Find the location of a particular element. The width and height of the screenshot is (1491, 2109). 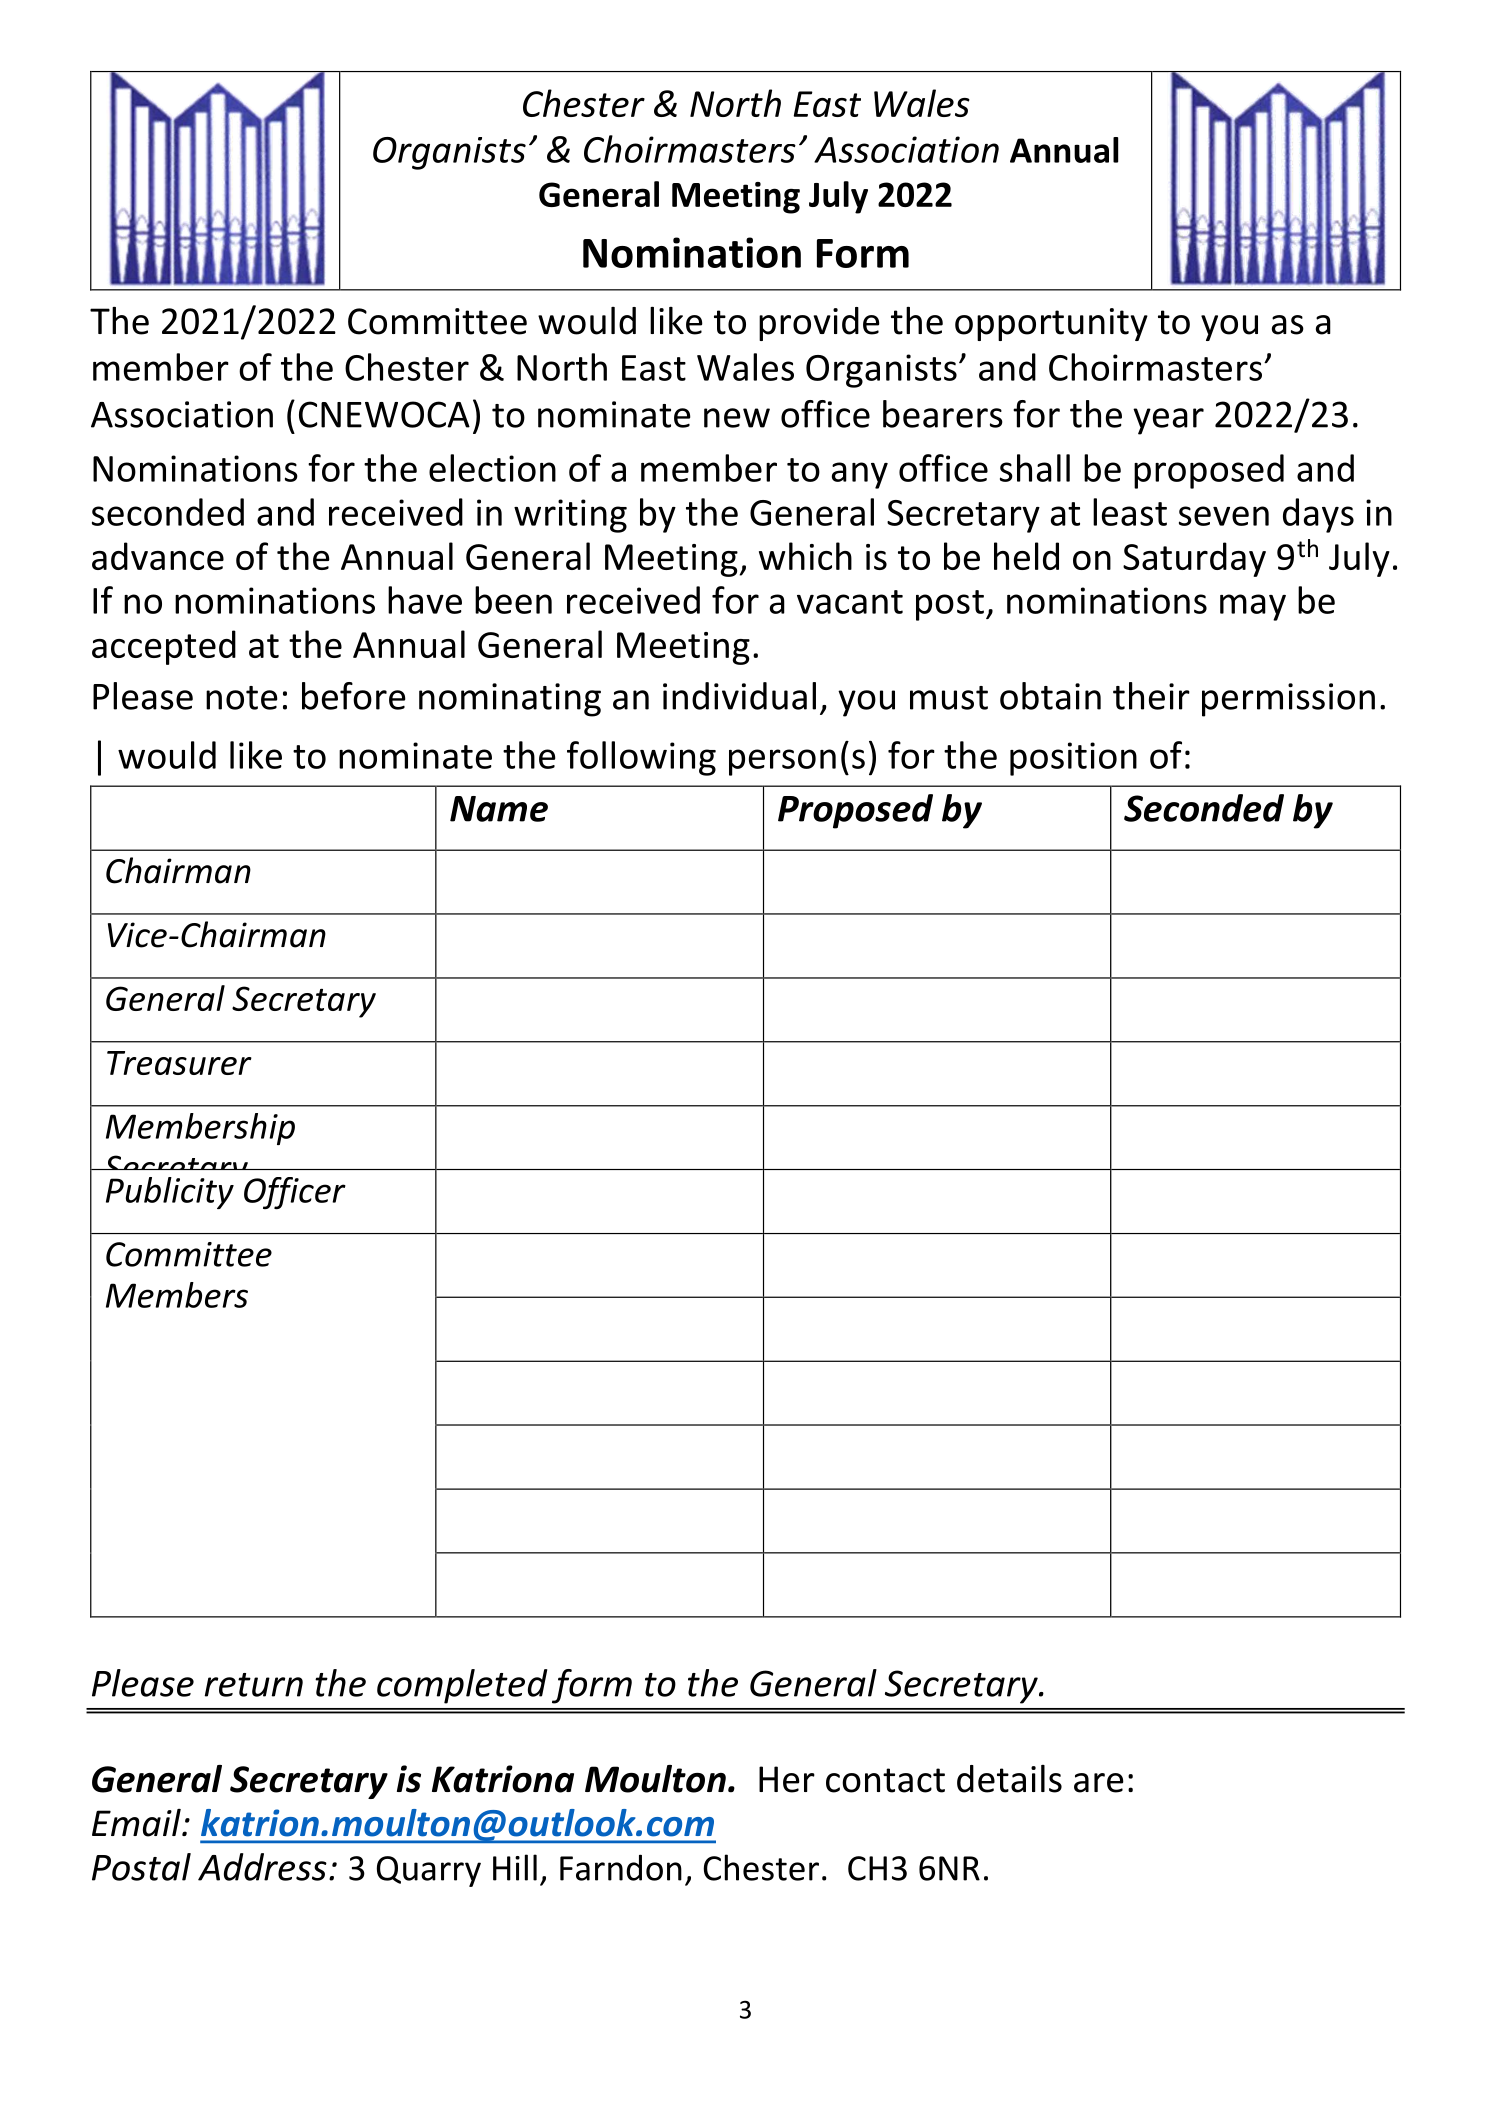

Name is located at coordinates (499, 809).
